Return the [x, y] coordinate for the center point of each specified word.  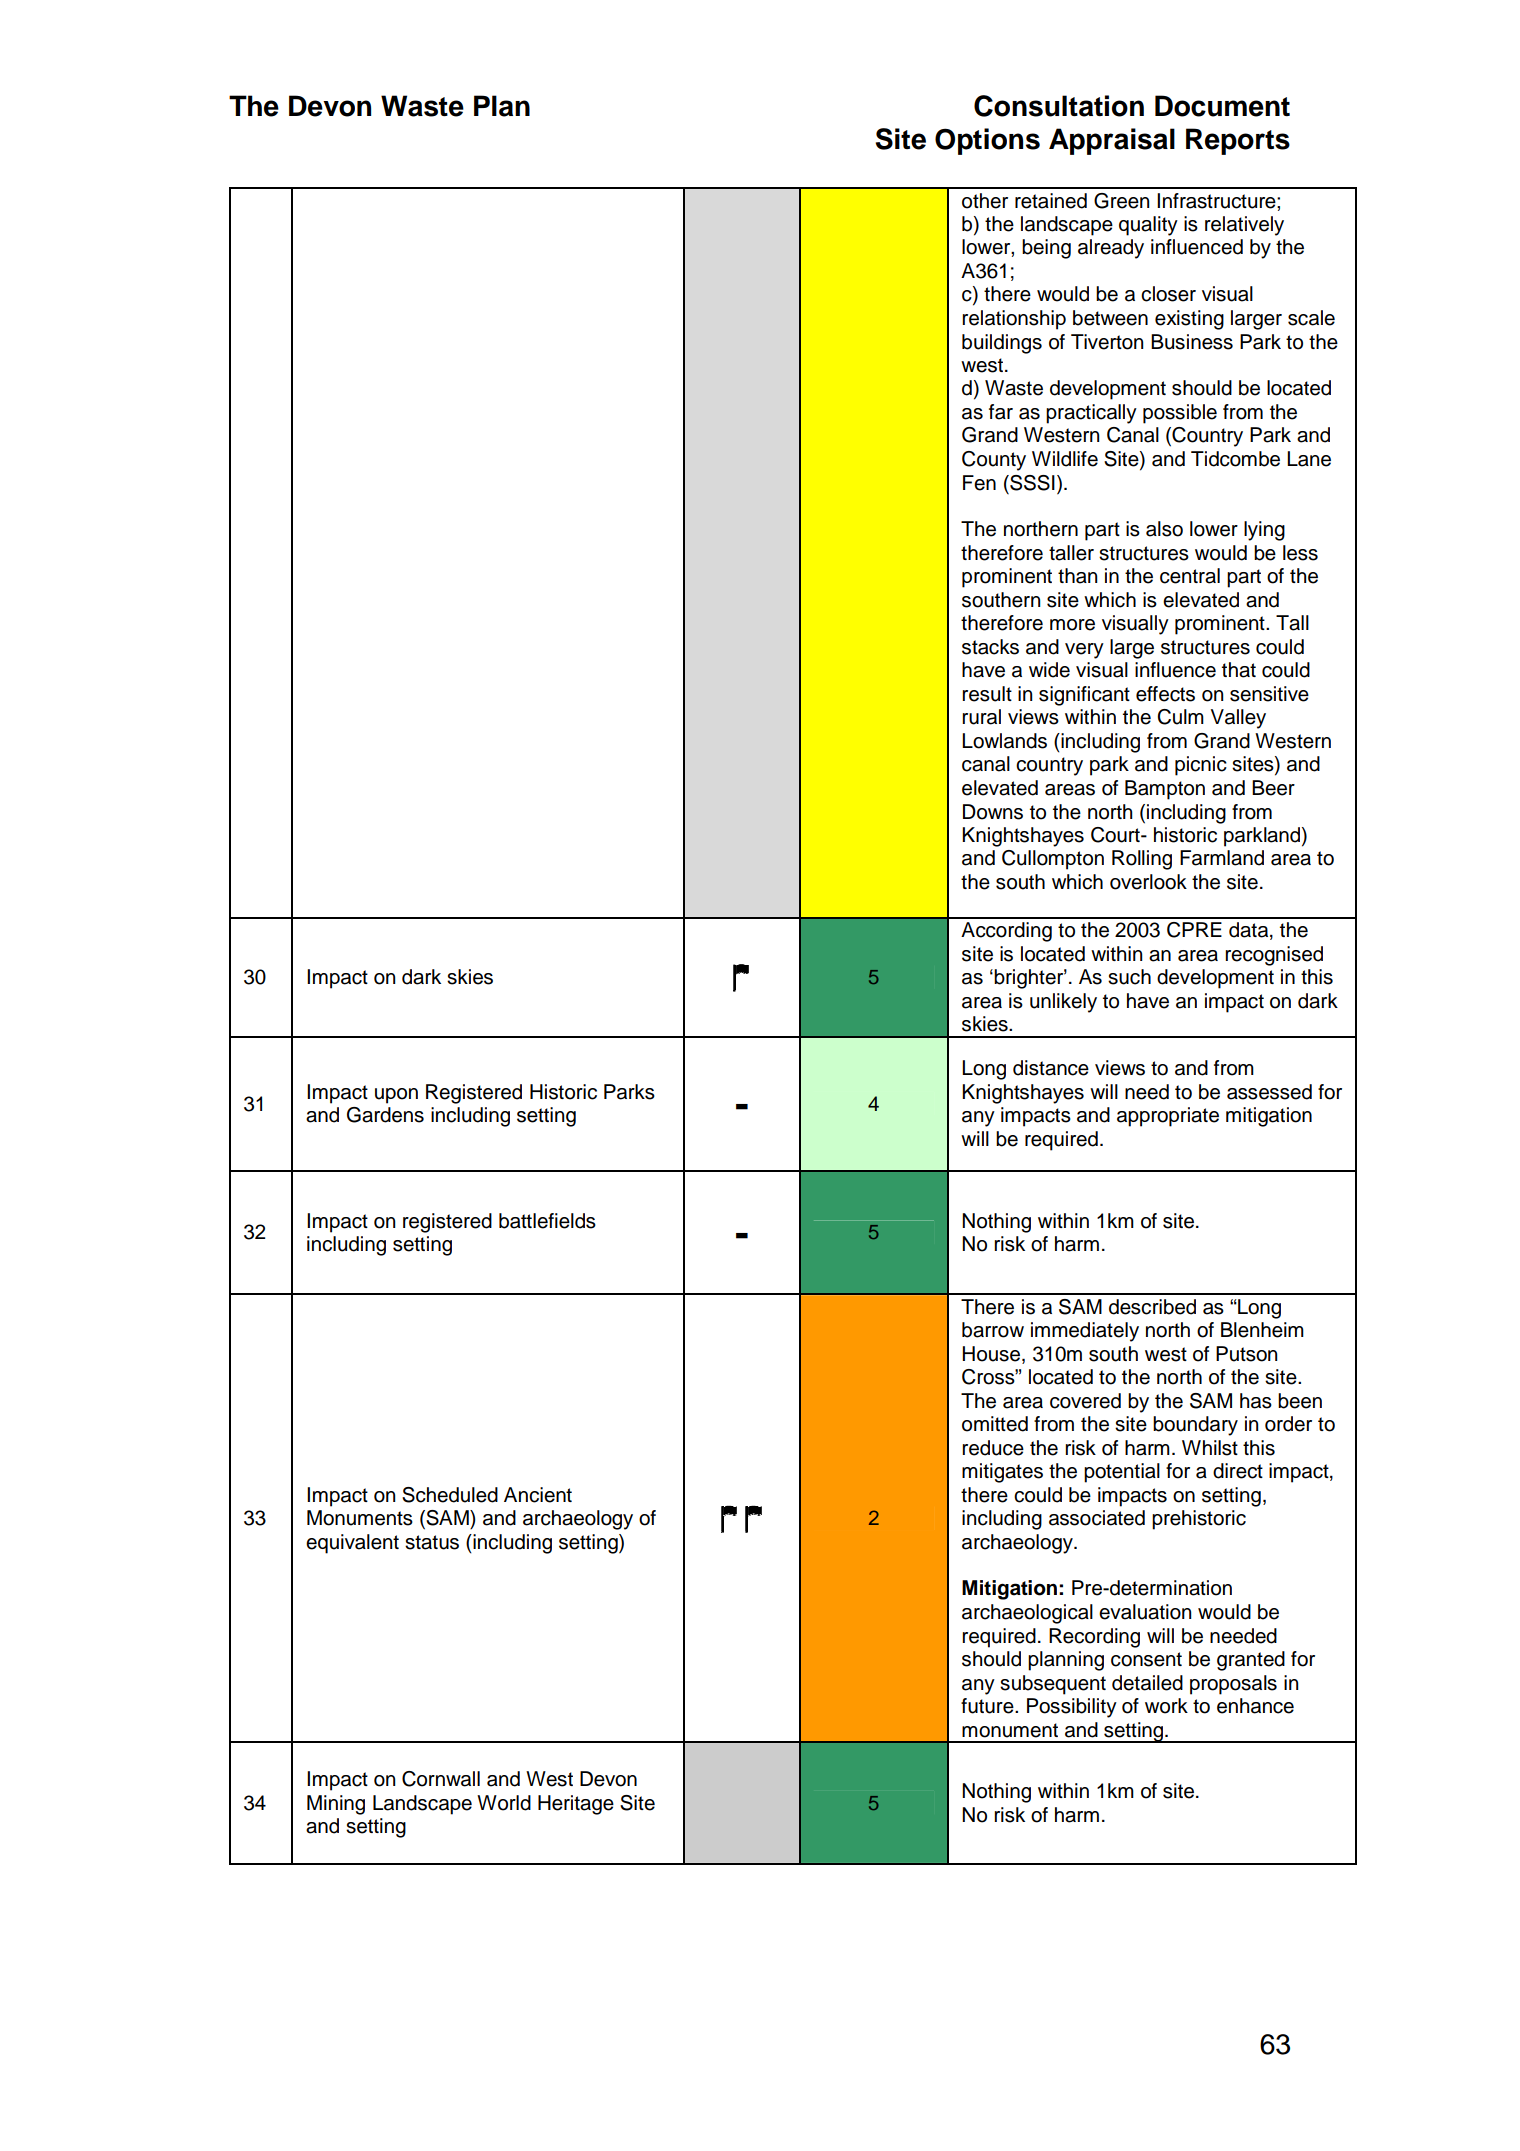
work [1166, 1706]
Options [987, 141]
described [1152, 1307]
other [985, 201]
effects [1165, 694]
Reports [1238, 141]
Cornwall [441, 1779]
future [988, 1706]
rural [981, 717]
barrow [993, 1330]
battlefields [547, 1221]
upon [396, 1096]
